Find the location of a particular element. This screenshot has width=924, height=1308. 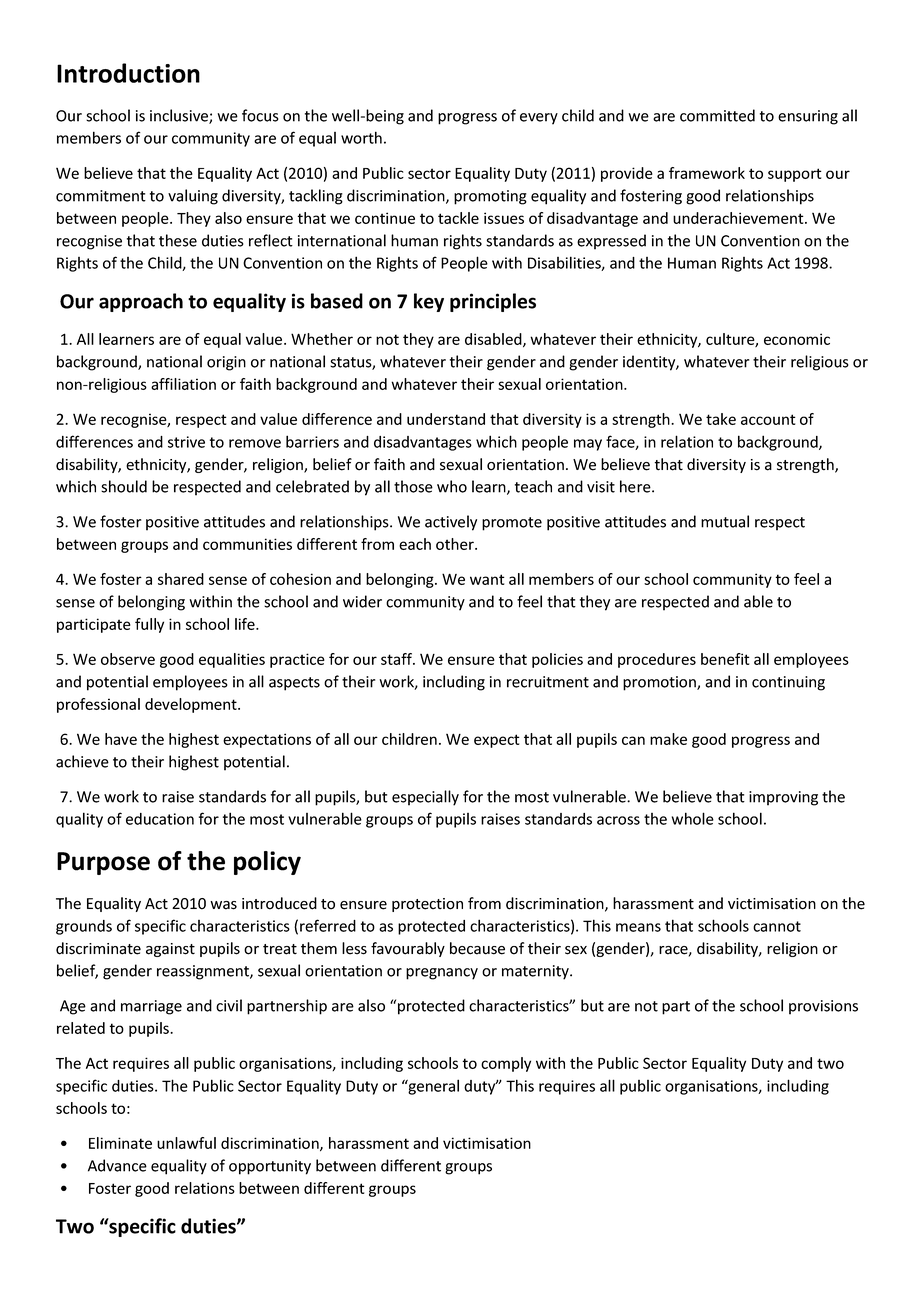

should is located at coordinates (124, 486).
